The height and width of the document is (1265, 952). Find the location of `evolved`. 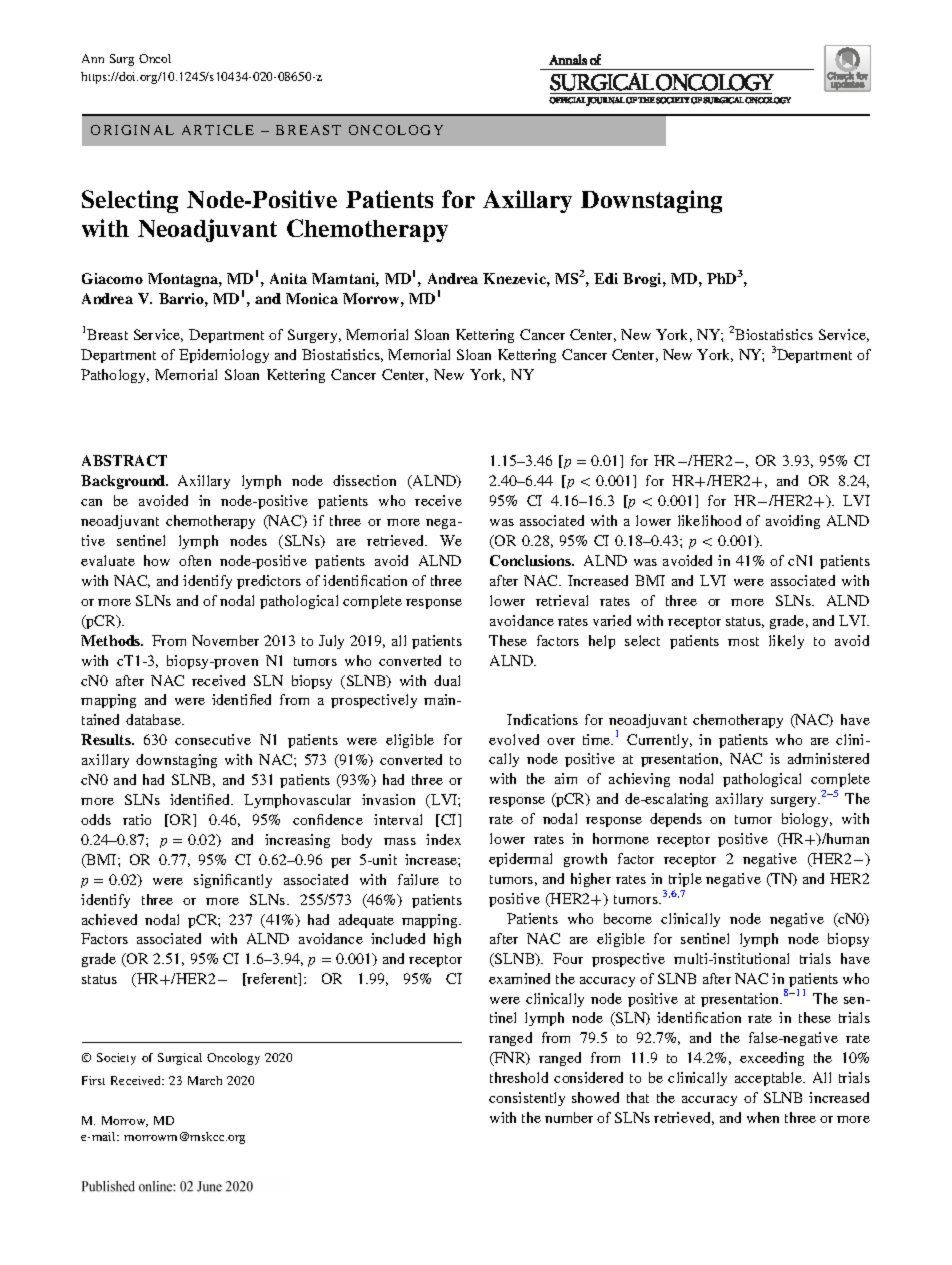

evolved is located at coordinates (514, 739).
